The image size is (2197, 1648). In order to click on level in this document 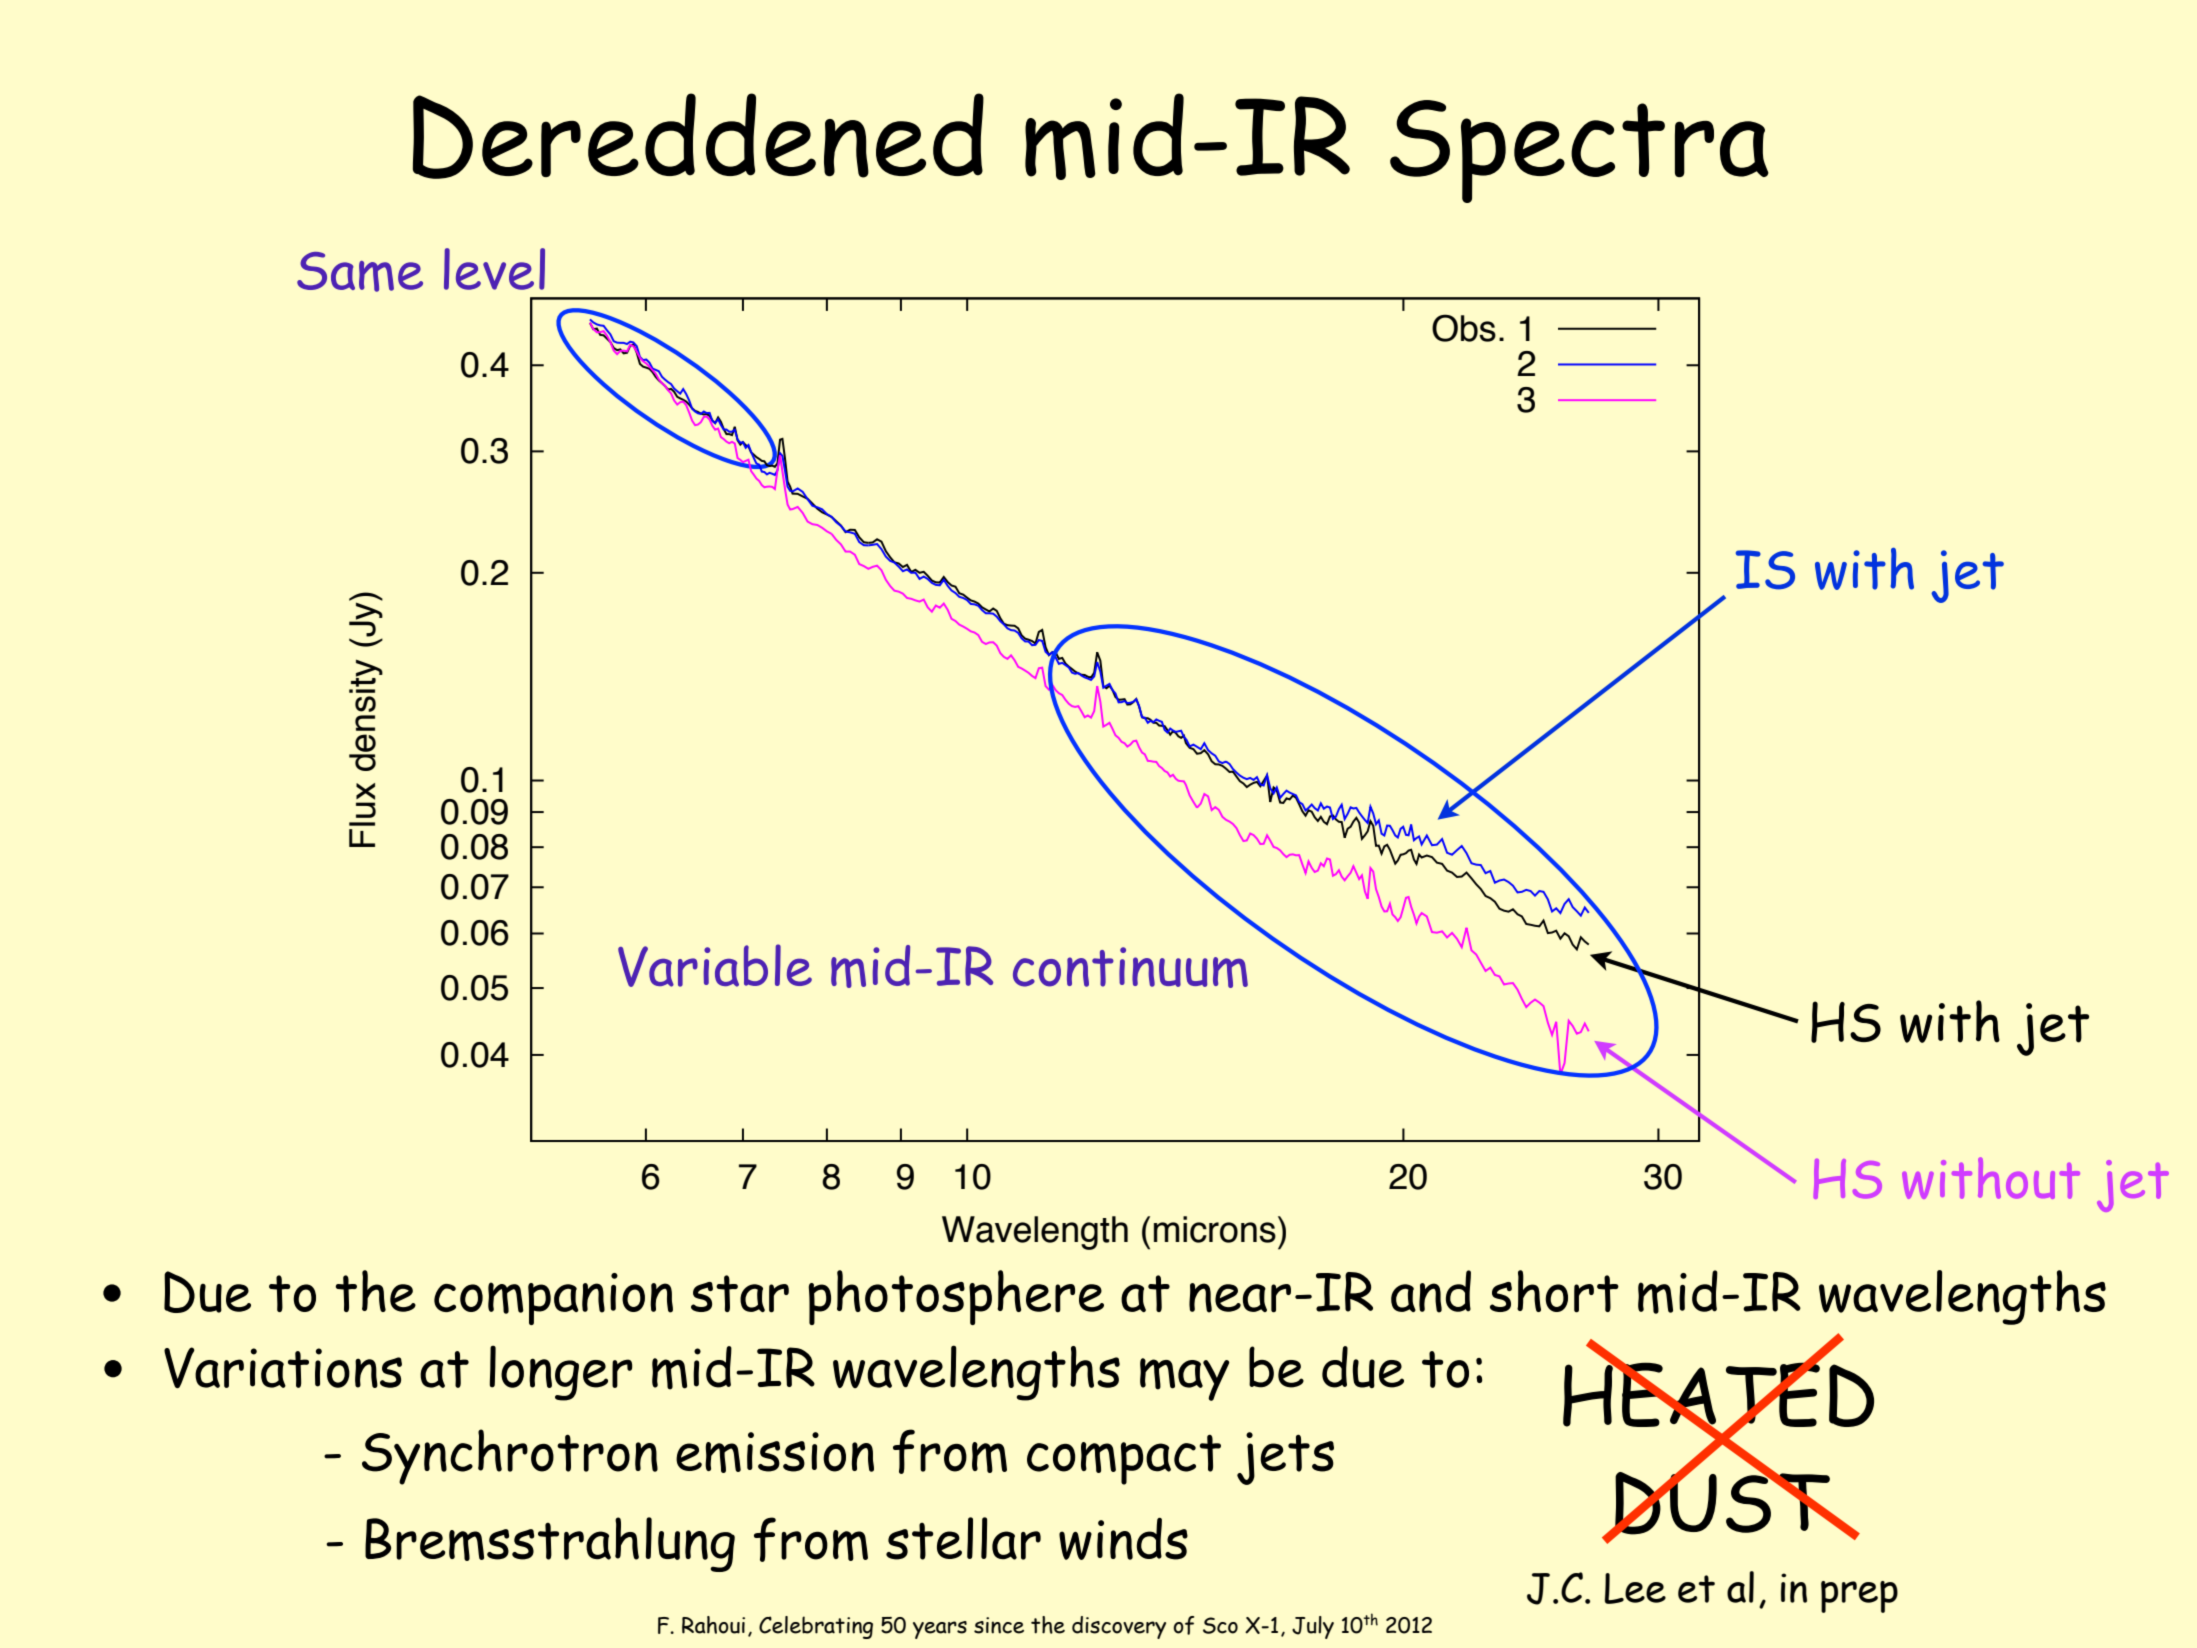, I will do `click(494, 269)`.
